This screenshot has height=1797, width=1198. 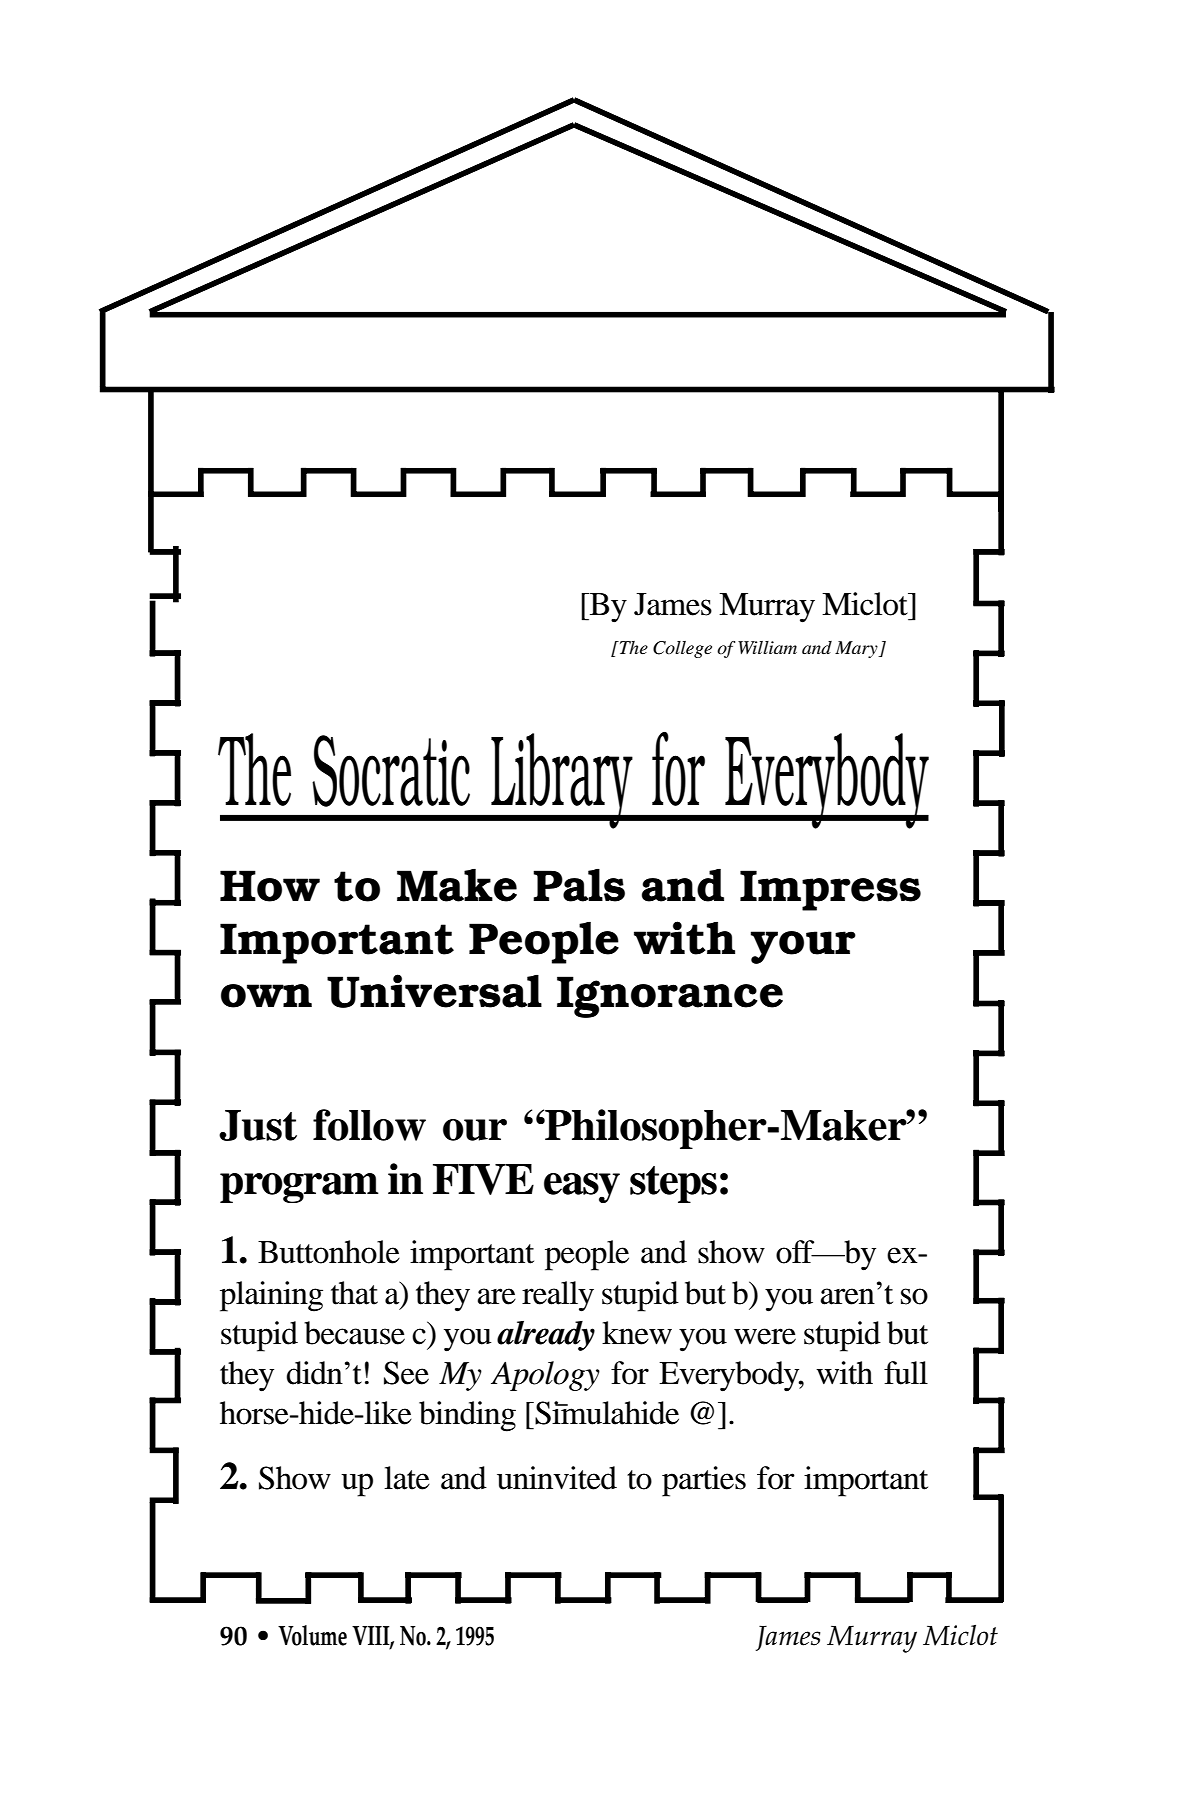 I want to click on follow, so click(x=369, y=1125).
